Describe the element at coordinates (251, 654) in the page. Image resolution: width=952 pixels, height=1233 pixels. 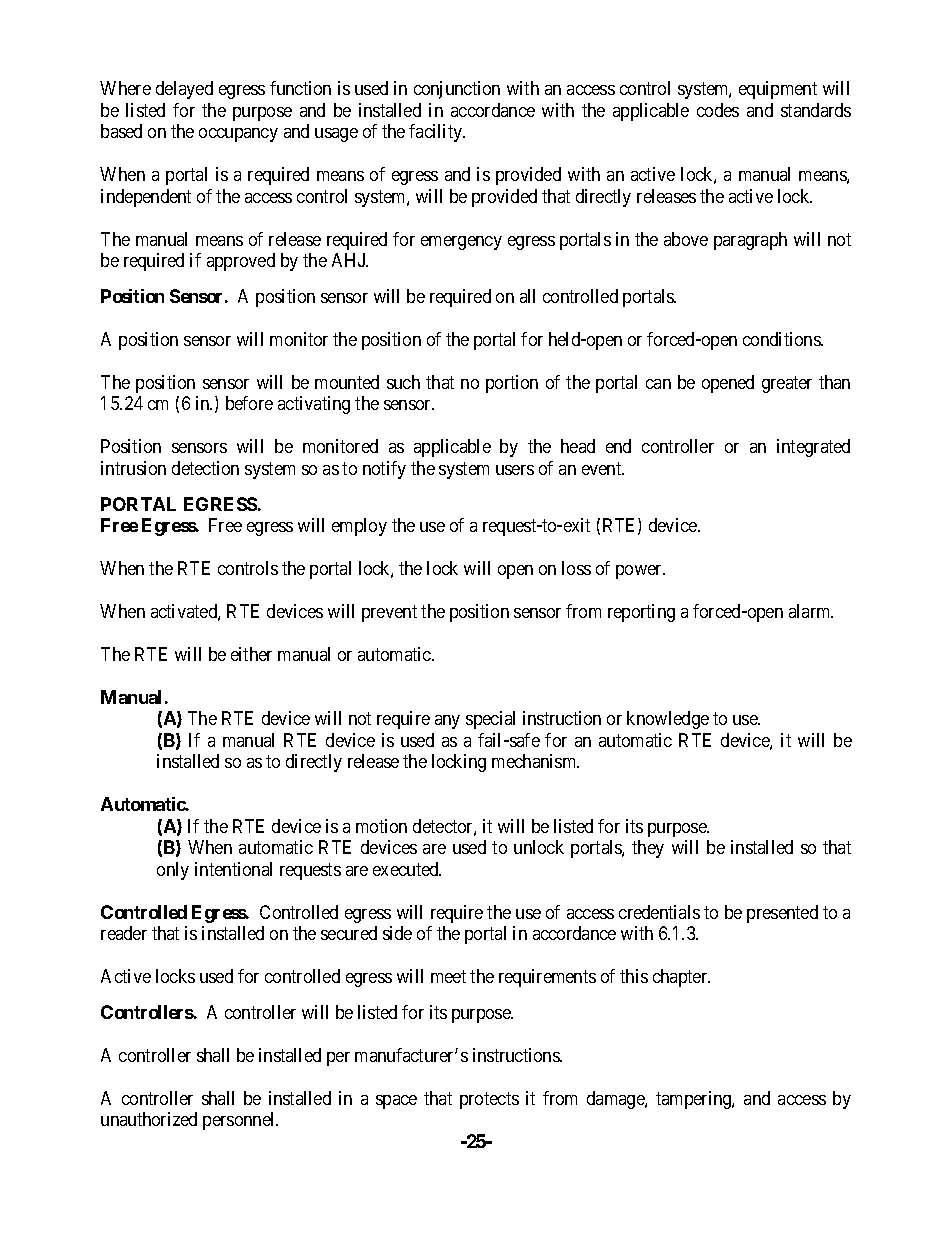
I see `either` at that location.
